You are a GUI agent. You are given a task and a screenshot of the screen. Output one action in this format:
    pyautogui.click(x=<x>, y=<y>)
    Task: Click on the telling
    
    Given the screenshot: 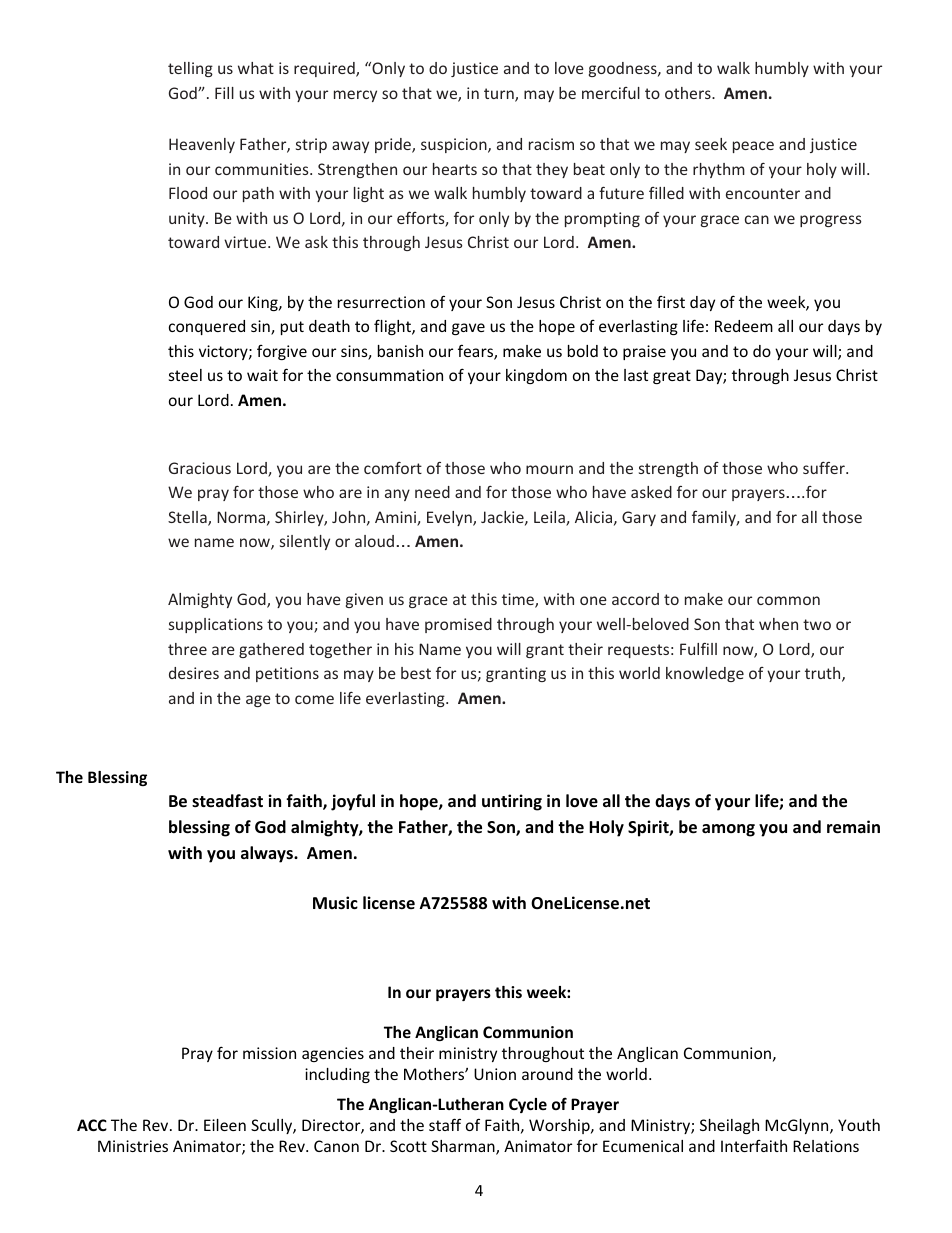 What is the action you would take?
    pyautogui.click(x=190, y=69)
